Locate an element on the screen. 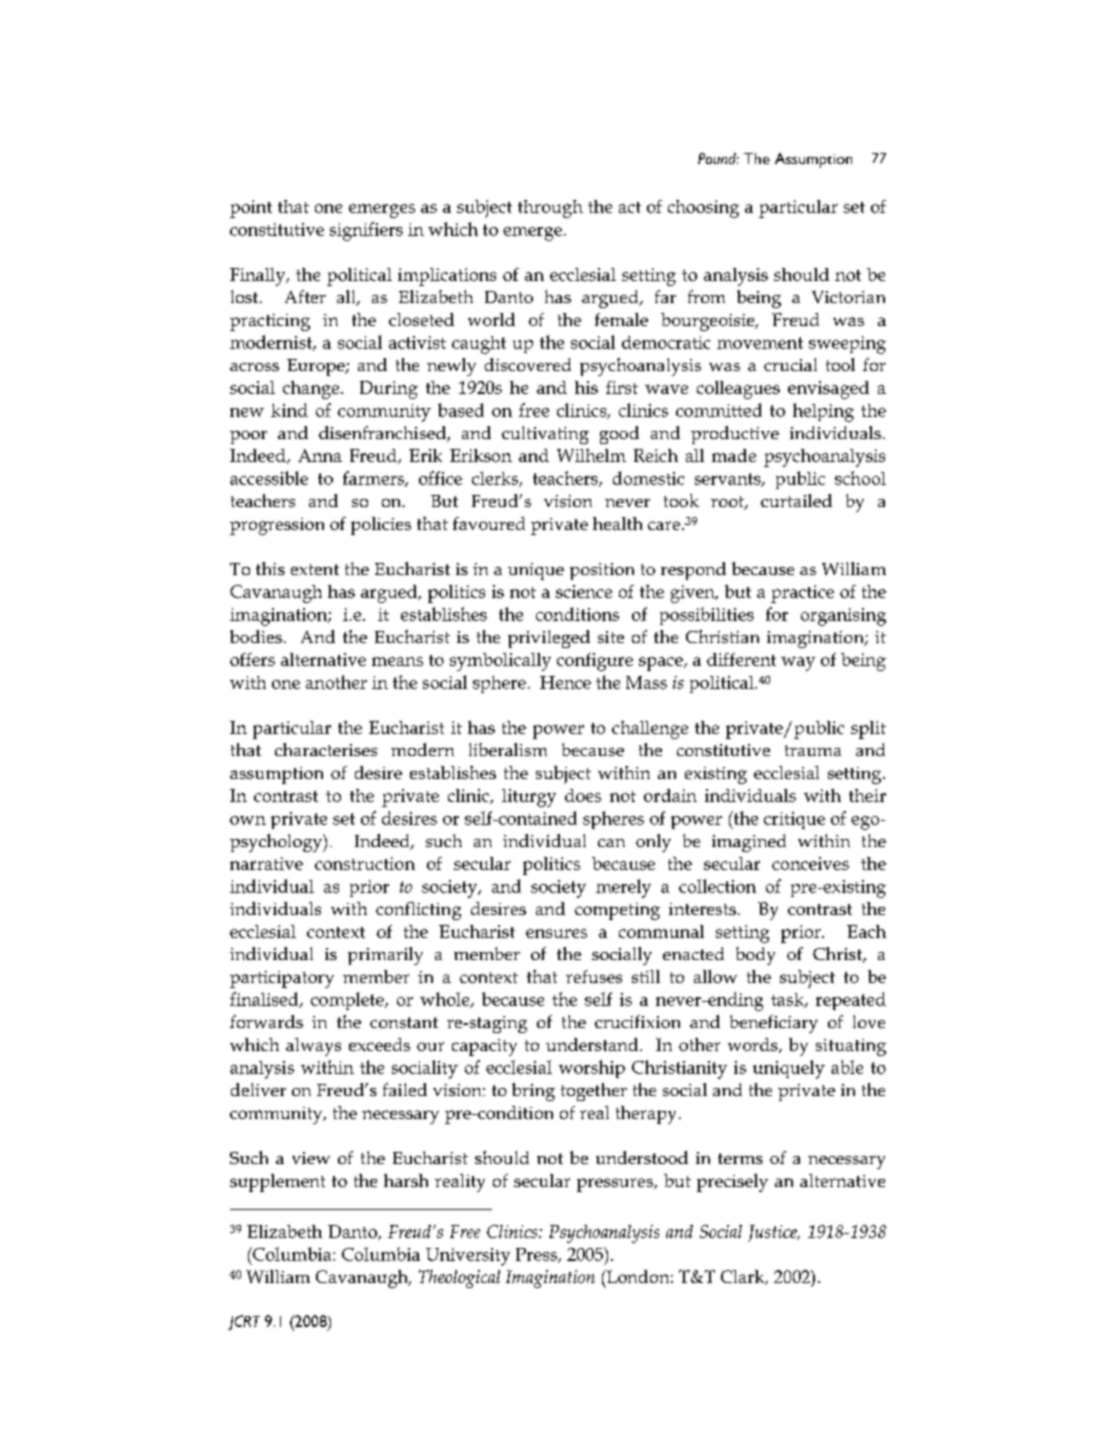  signifiers is located at coordinates (366, 231).
